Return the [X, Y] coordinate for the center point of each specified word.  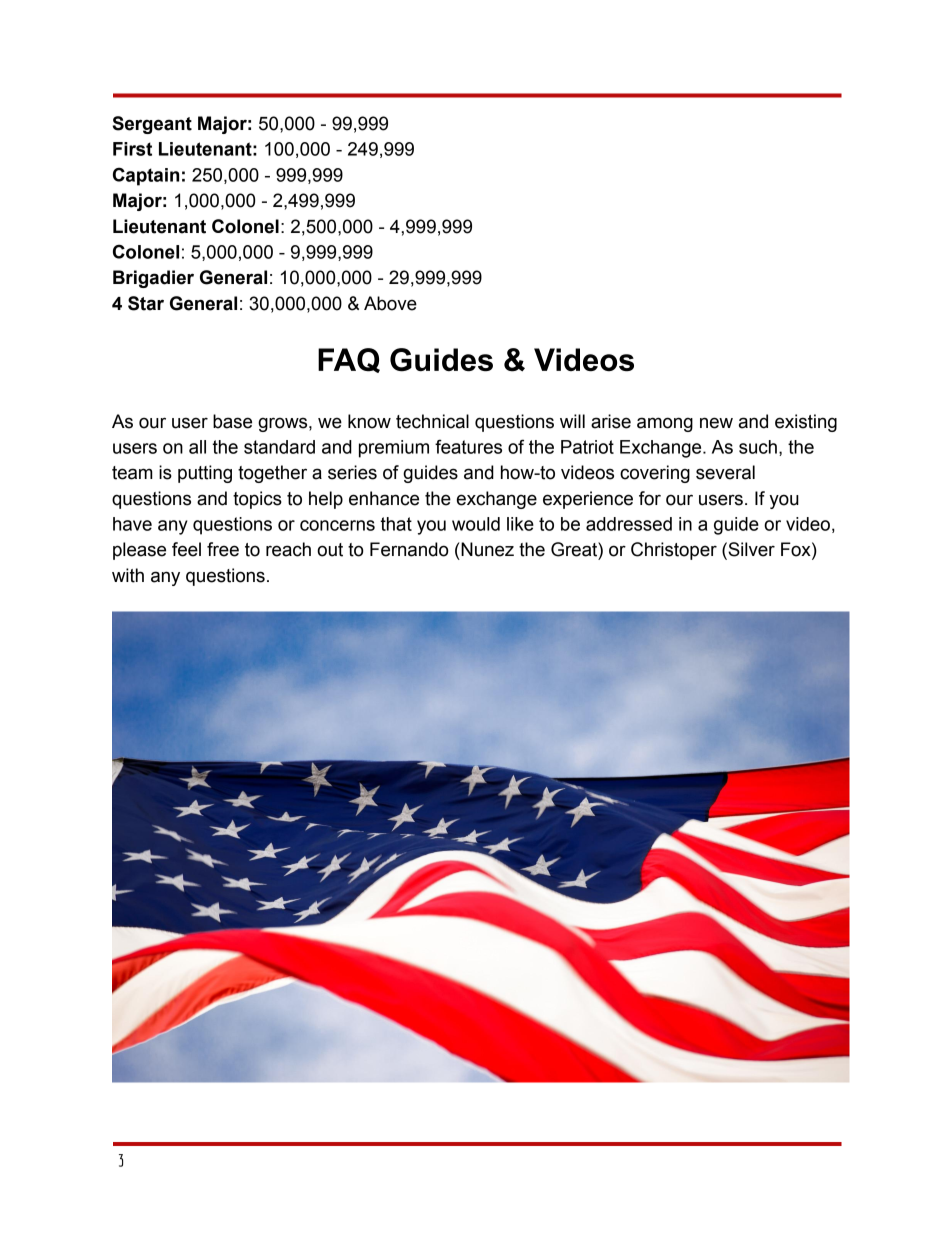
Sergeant [152, 125]
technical [432, 421]
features [468, 446]
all [197, 447]
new [716, 423]
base [232, 421]
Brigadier [153, 279]
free [223, 549]
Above [390, 303]
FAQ [349, 360]
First [132, 149]
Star [146, 303]
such [758, 447]
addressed [629, 524]
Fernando [409, 549]
